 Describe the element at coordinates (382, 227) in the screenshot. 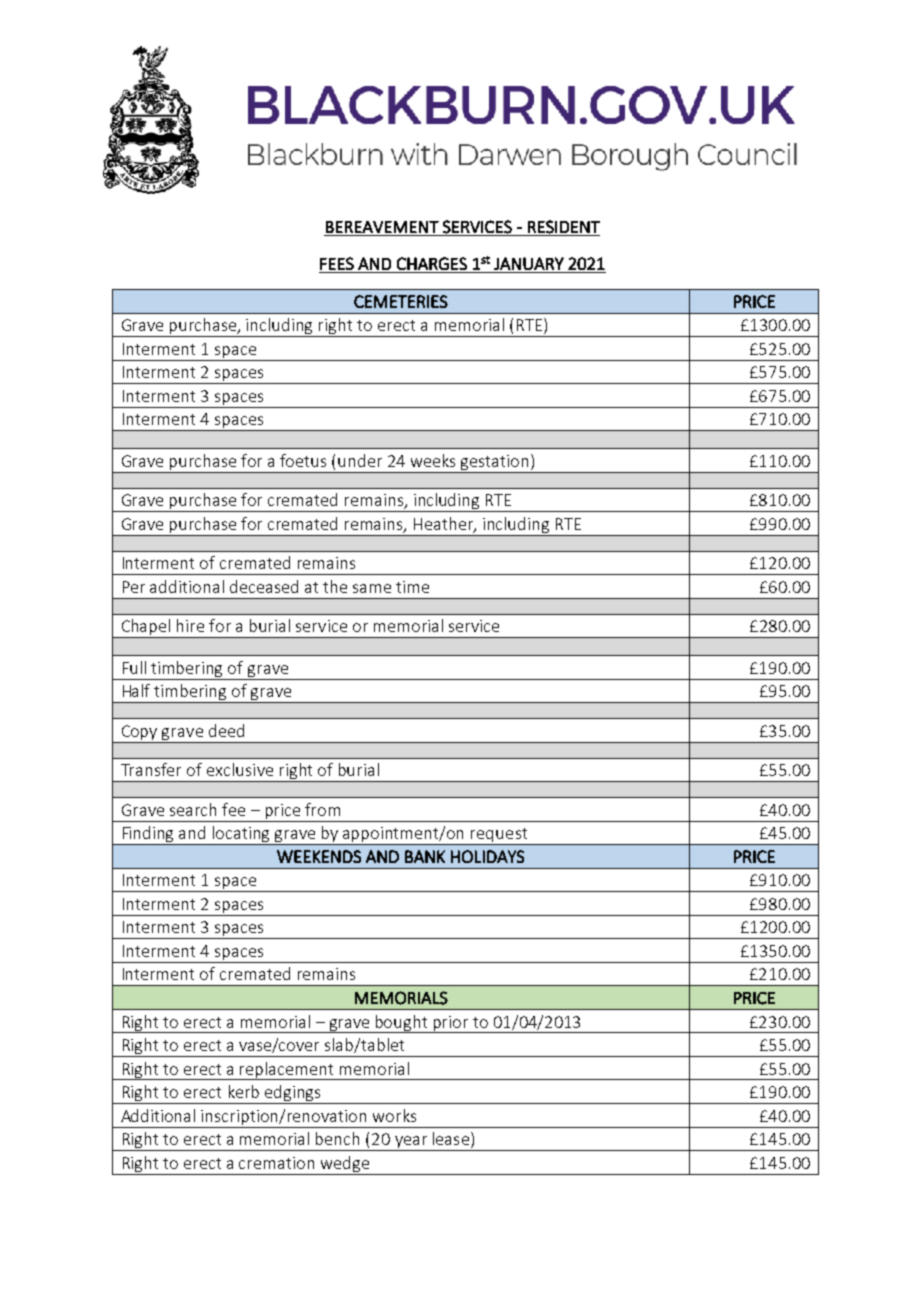

I see `BEREAVEMENT` at that location.
